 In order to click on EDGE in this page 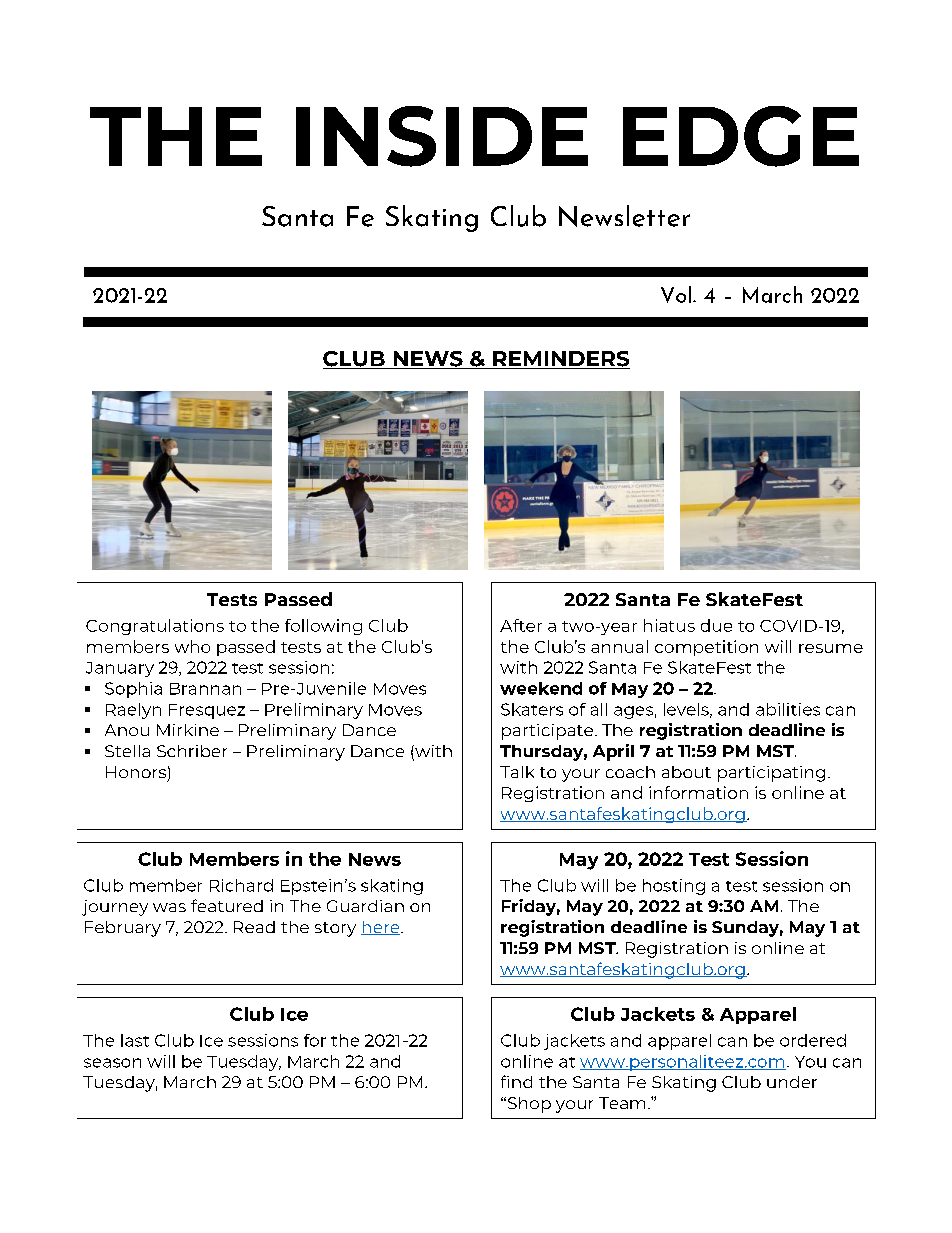, I will do `click(741, 136)`.
